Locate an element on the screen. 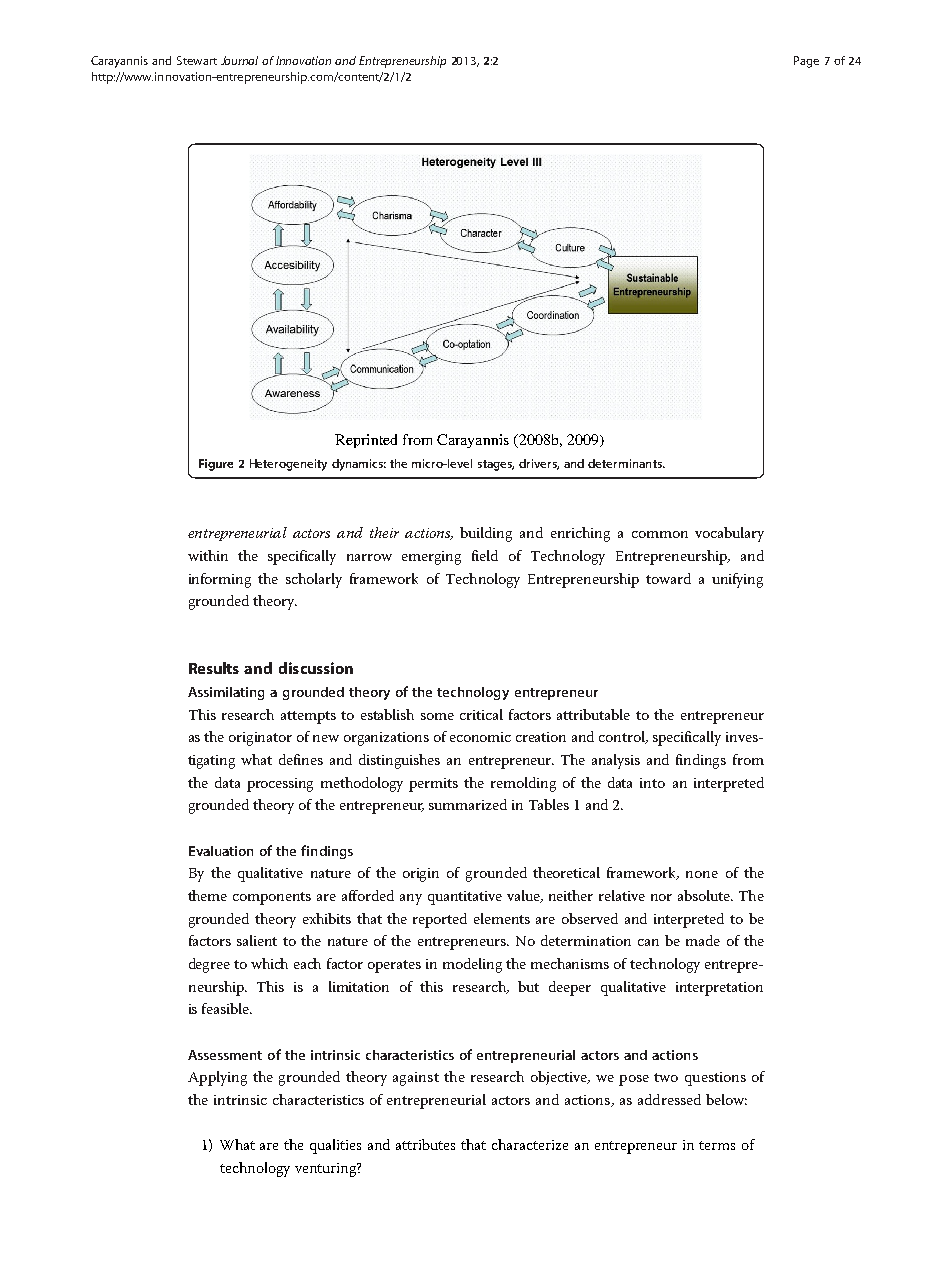  Page is located at coordinates (806, 62).
